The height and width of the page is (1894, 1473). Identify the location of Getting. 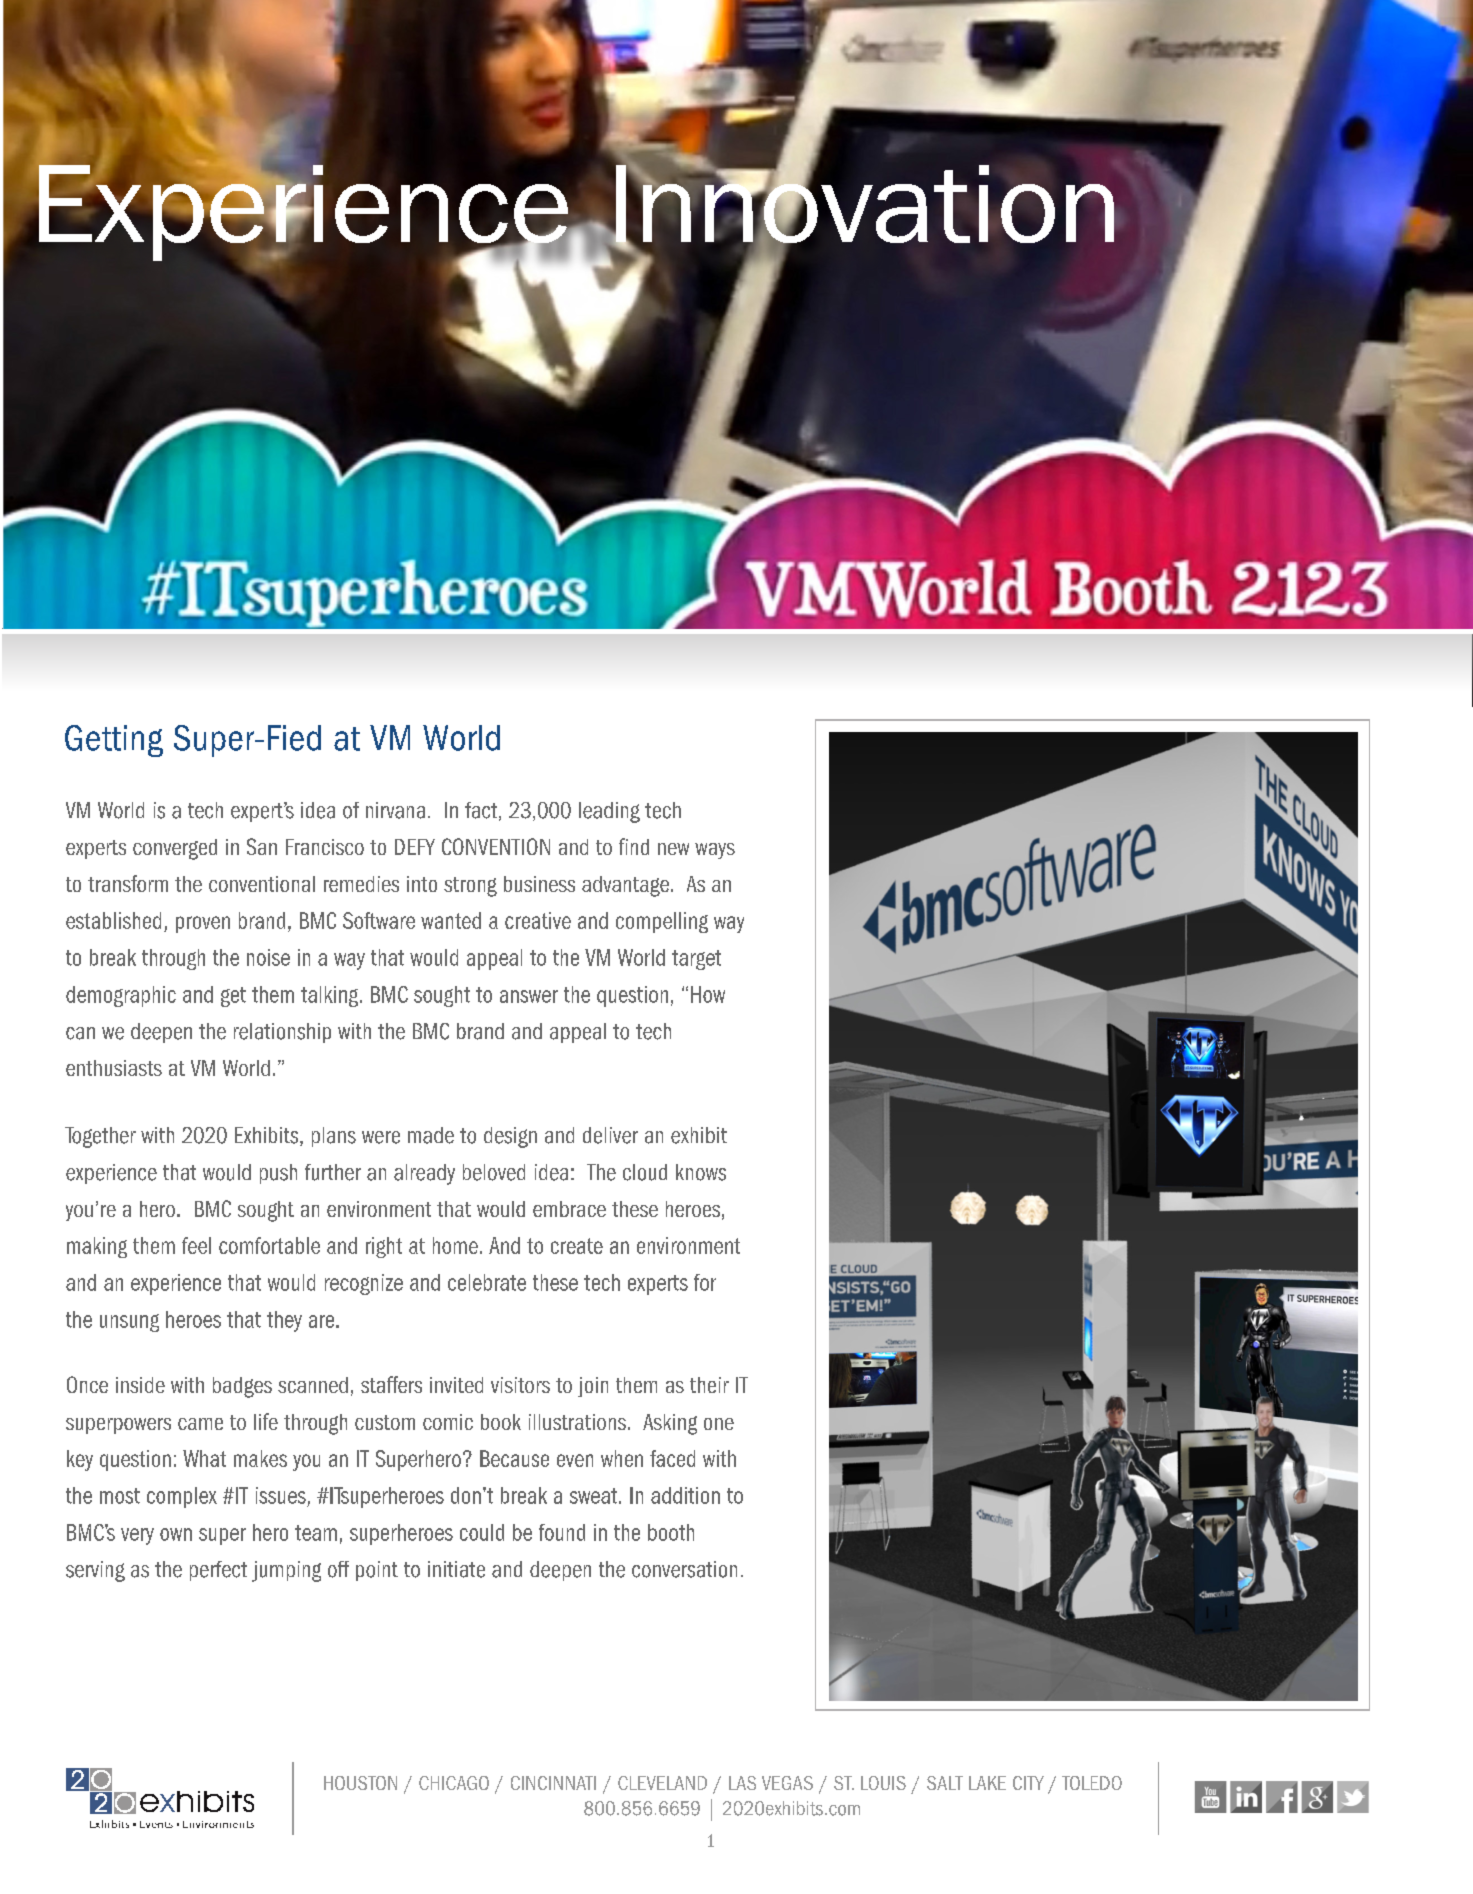
(114, 741).
